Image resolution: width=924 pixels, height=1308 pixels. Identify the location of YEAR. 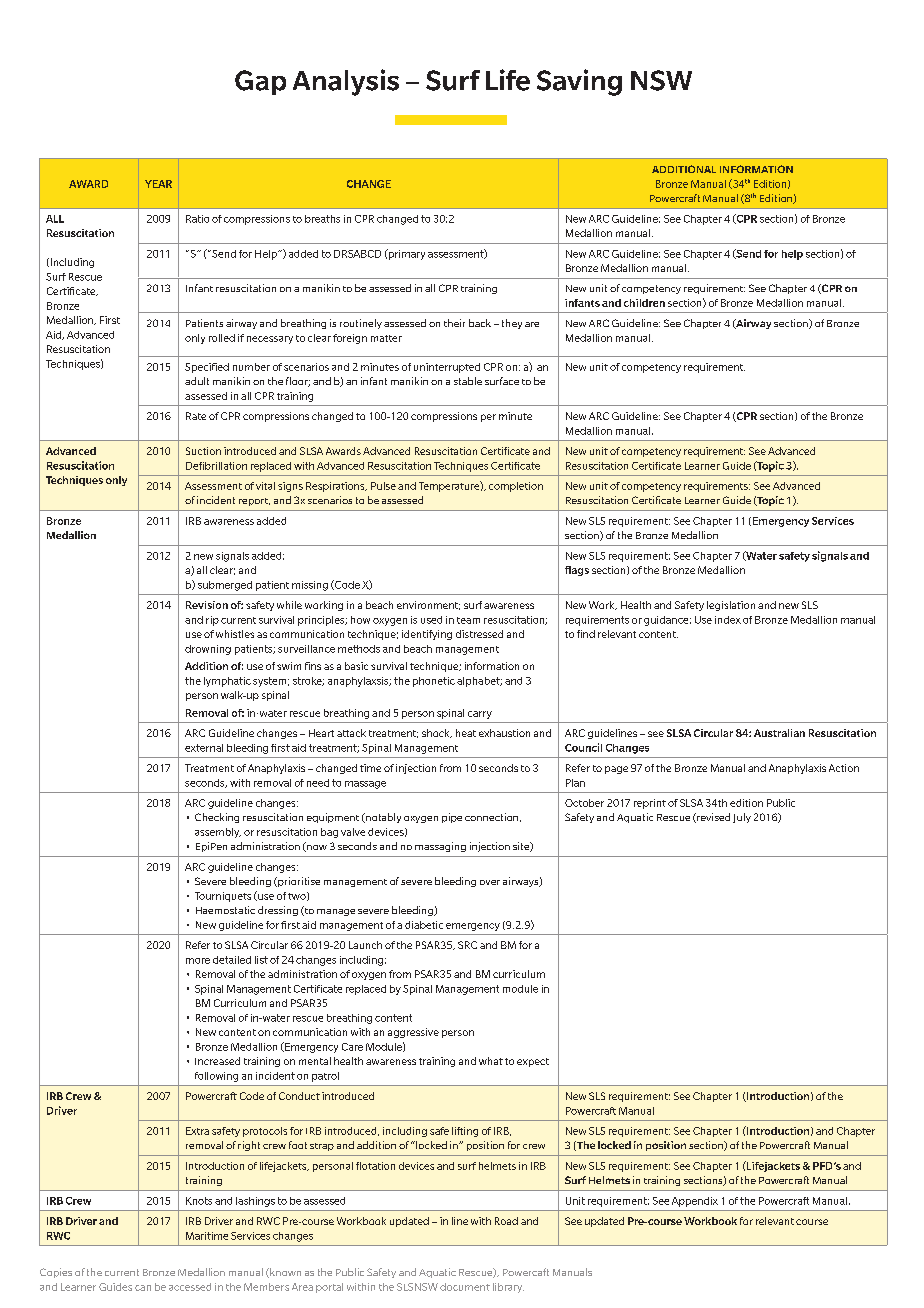
(158, 184).
